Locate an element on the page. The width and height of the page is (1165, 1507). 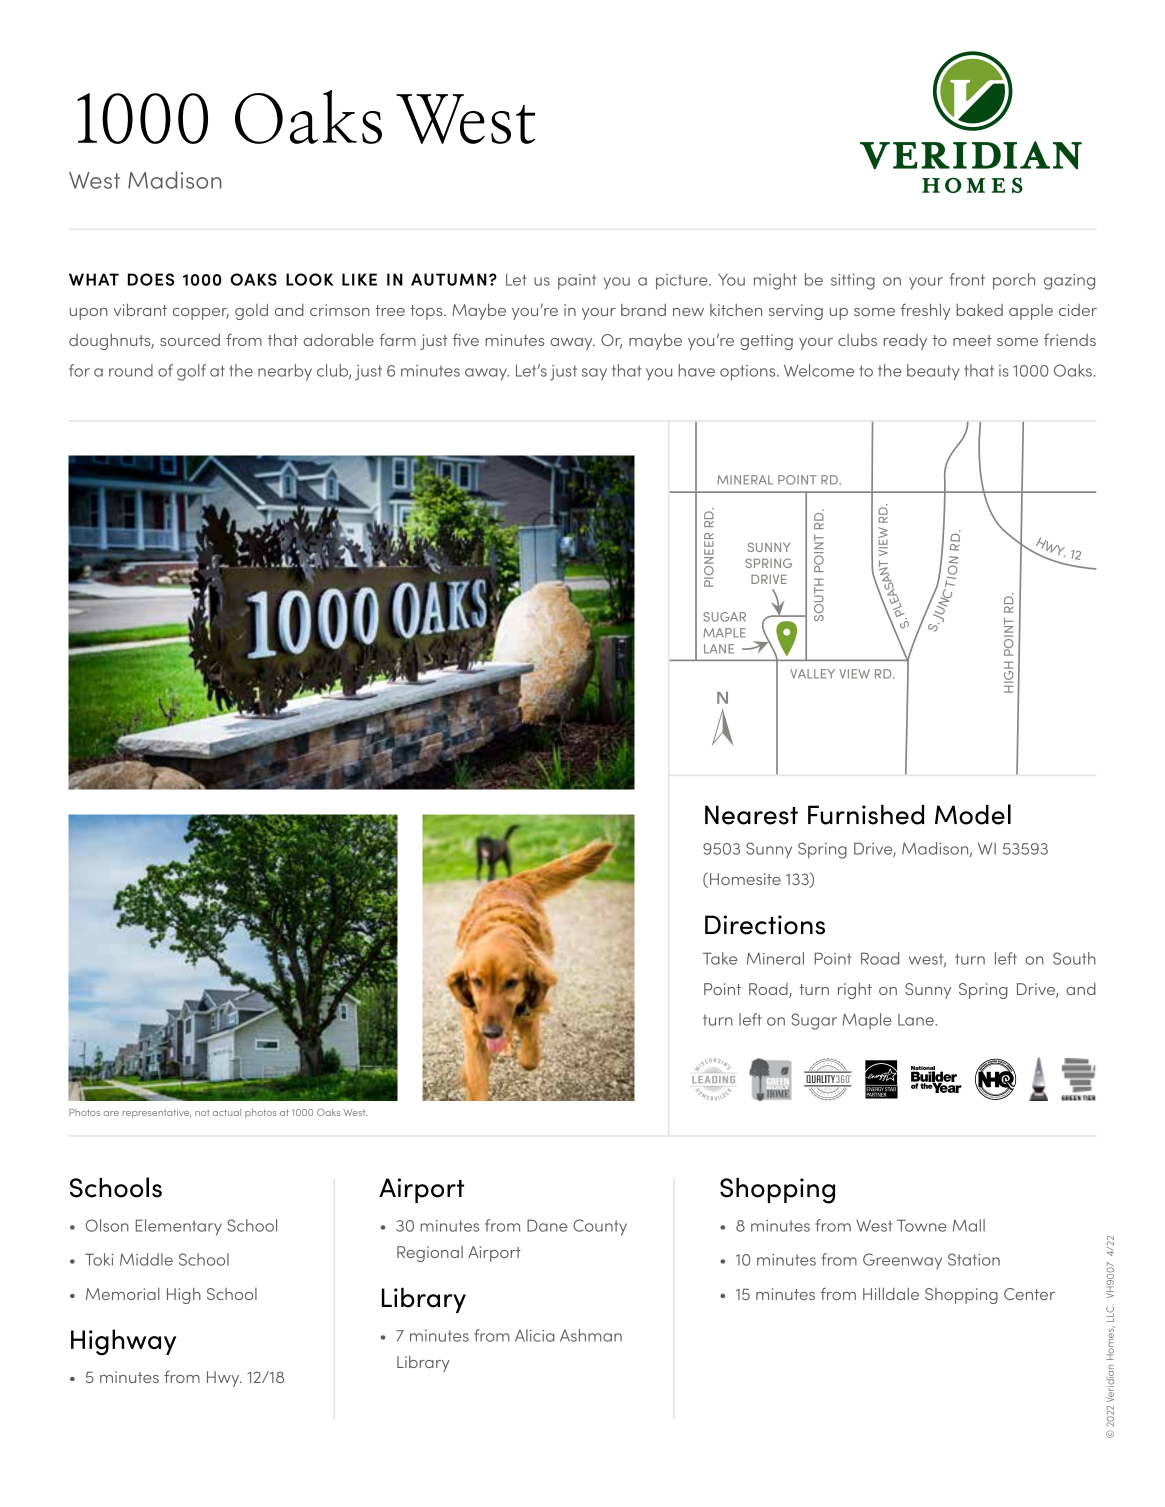
Center is located at coordinates (1029, 1294).
